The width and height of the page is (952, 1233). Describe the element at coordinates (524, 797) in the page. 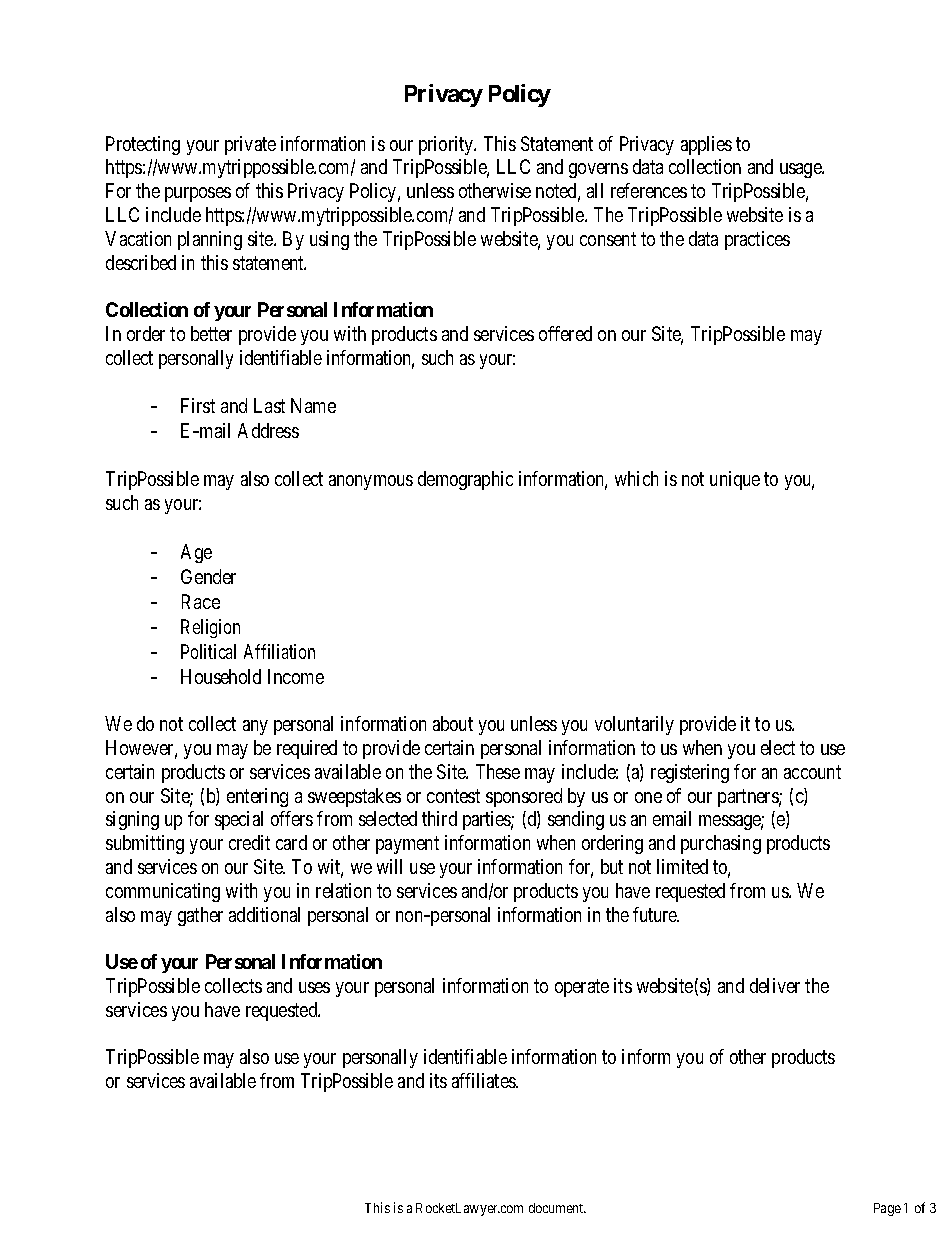

I see `sponsored` at that location.
